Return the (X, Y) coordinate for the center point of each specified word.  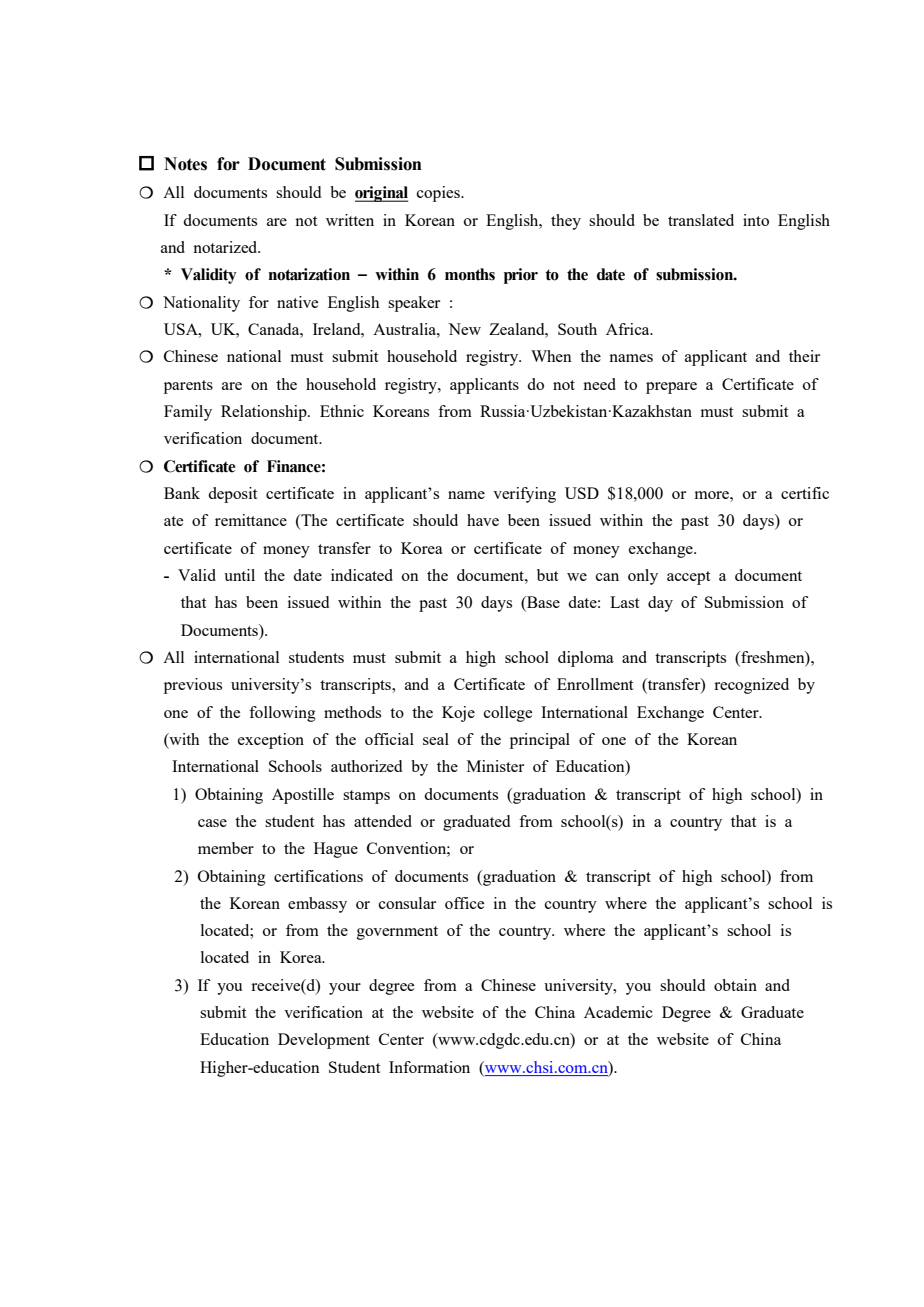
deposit (232, 495)
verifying (524, 495)
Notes (185, 164)
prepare (671, 388)
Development (324, 1041)
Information (429, 1067)
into (756, 220)
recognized (751, 686)
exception (271, 741)
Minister (495, 766)
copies (439, 194)
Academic (618, 1012)
